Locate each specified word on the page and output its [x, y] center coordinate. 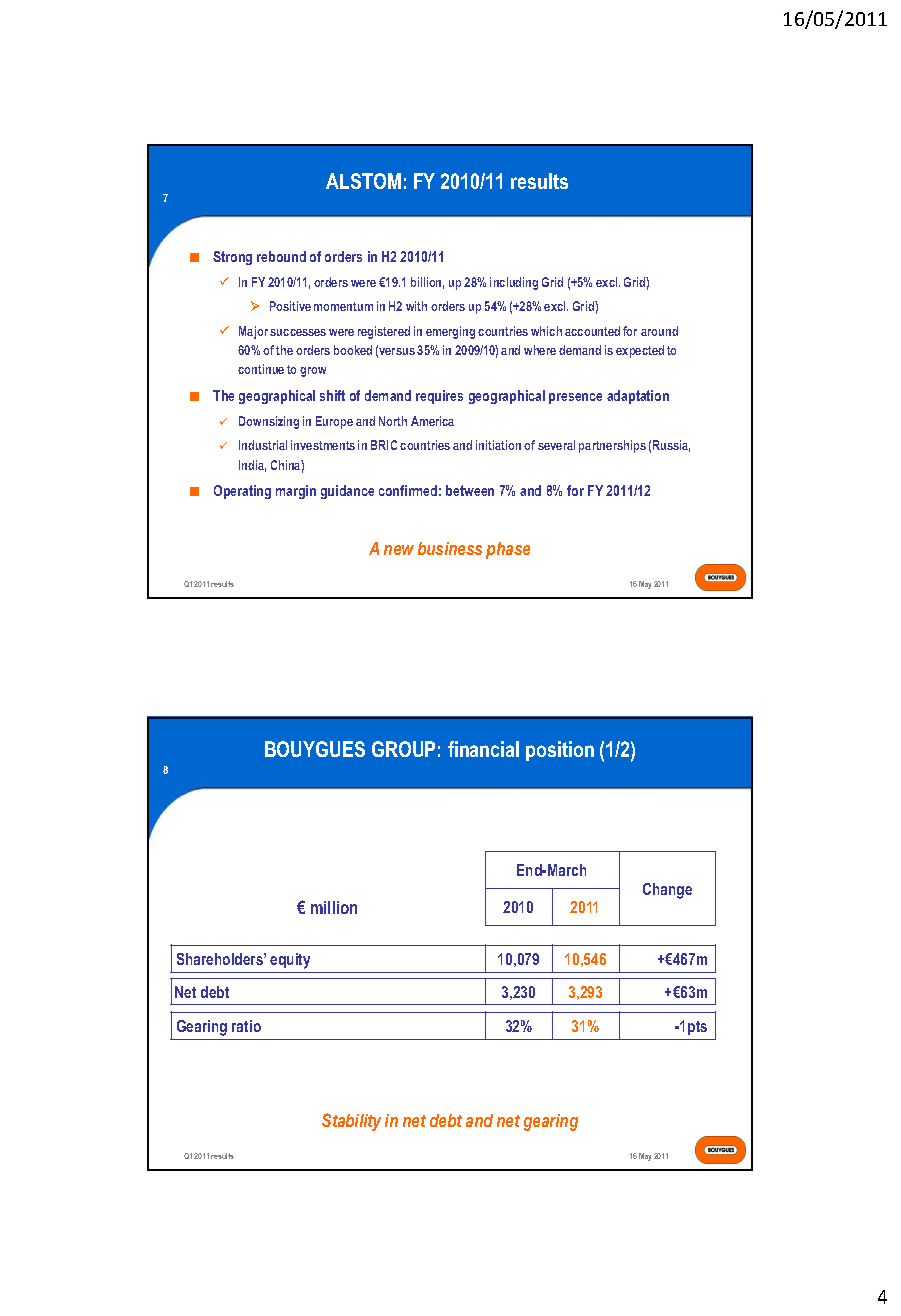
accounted [592, 331]
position [560, 751]
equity [290, 961]
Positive [290, 306]
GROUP [403, 749]
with [416, 306]
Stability [351, 1122]
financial [483, 749]
